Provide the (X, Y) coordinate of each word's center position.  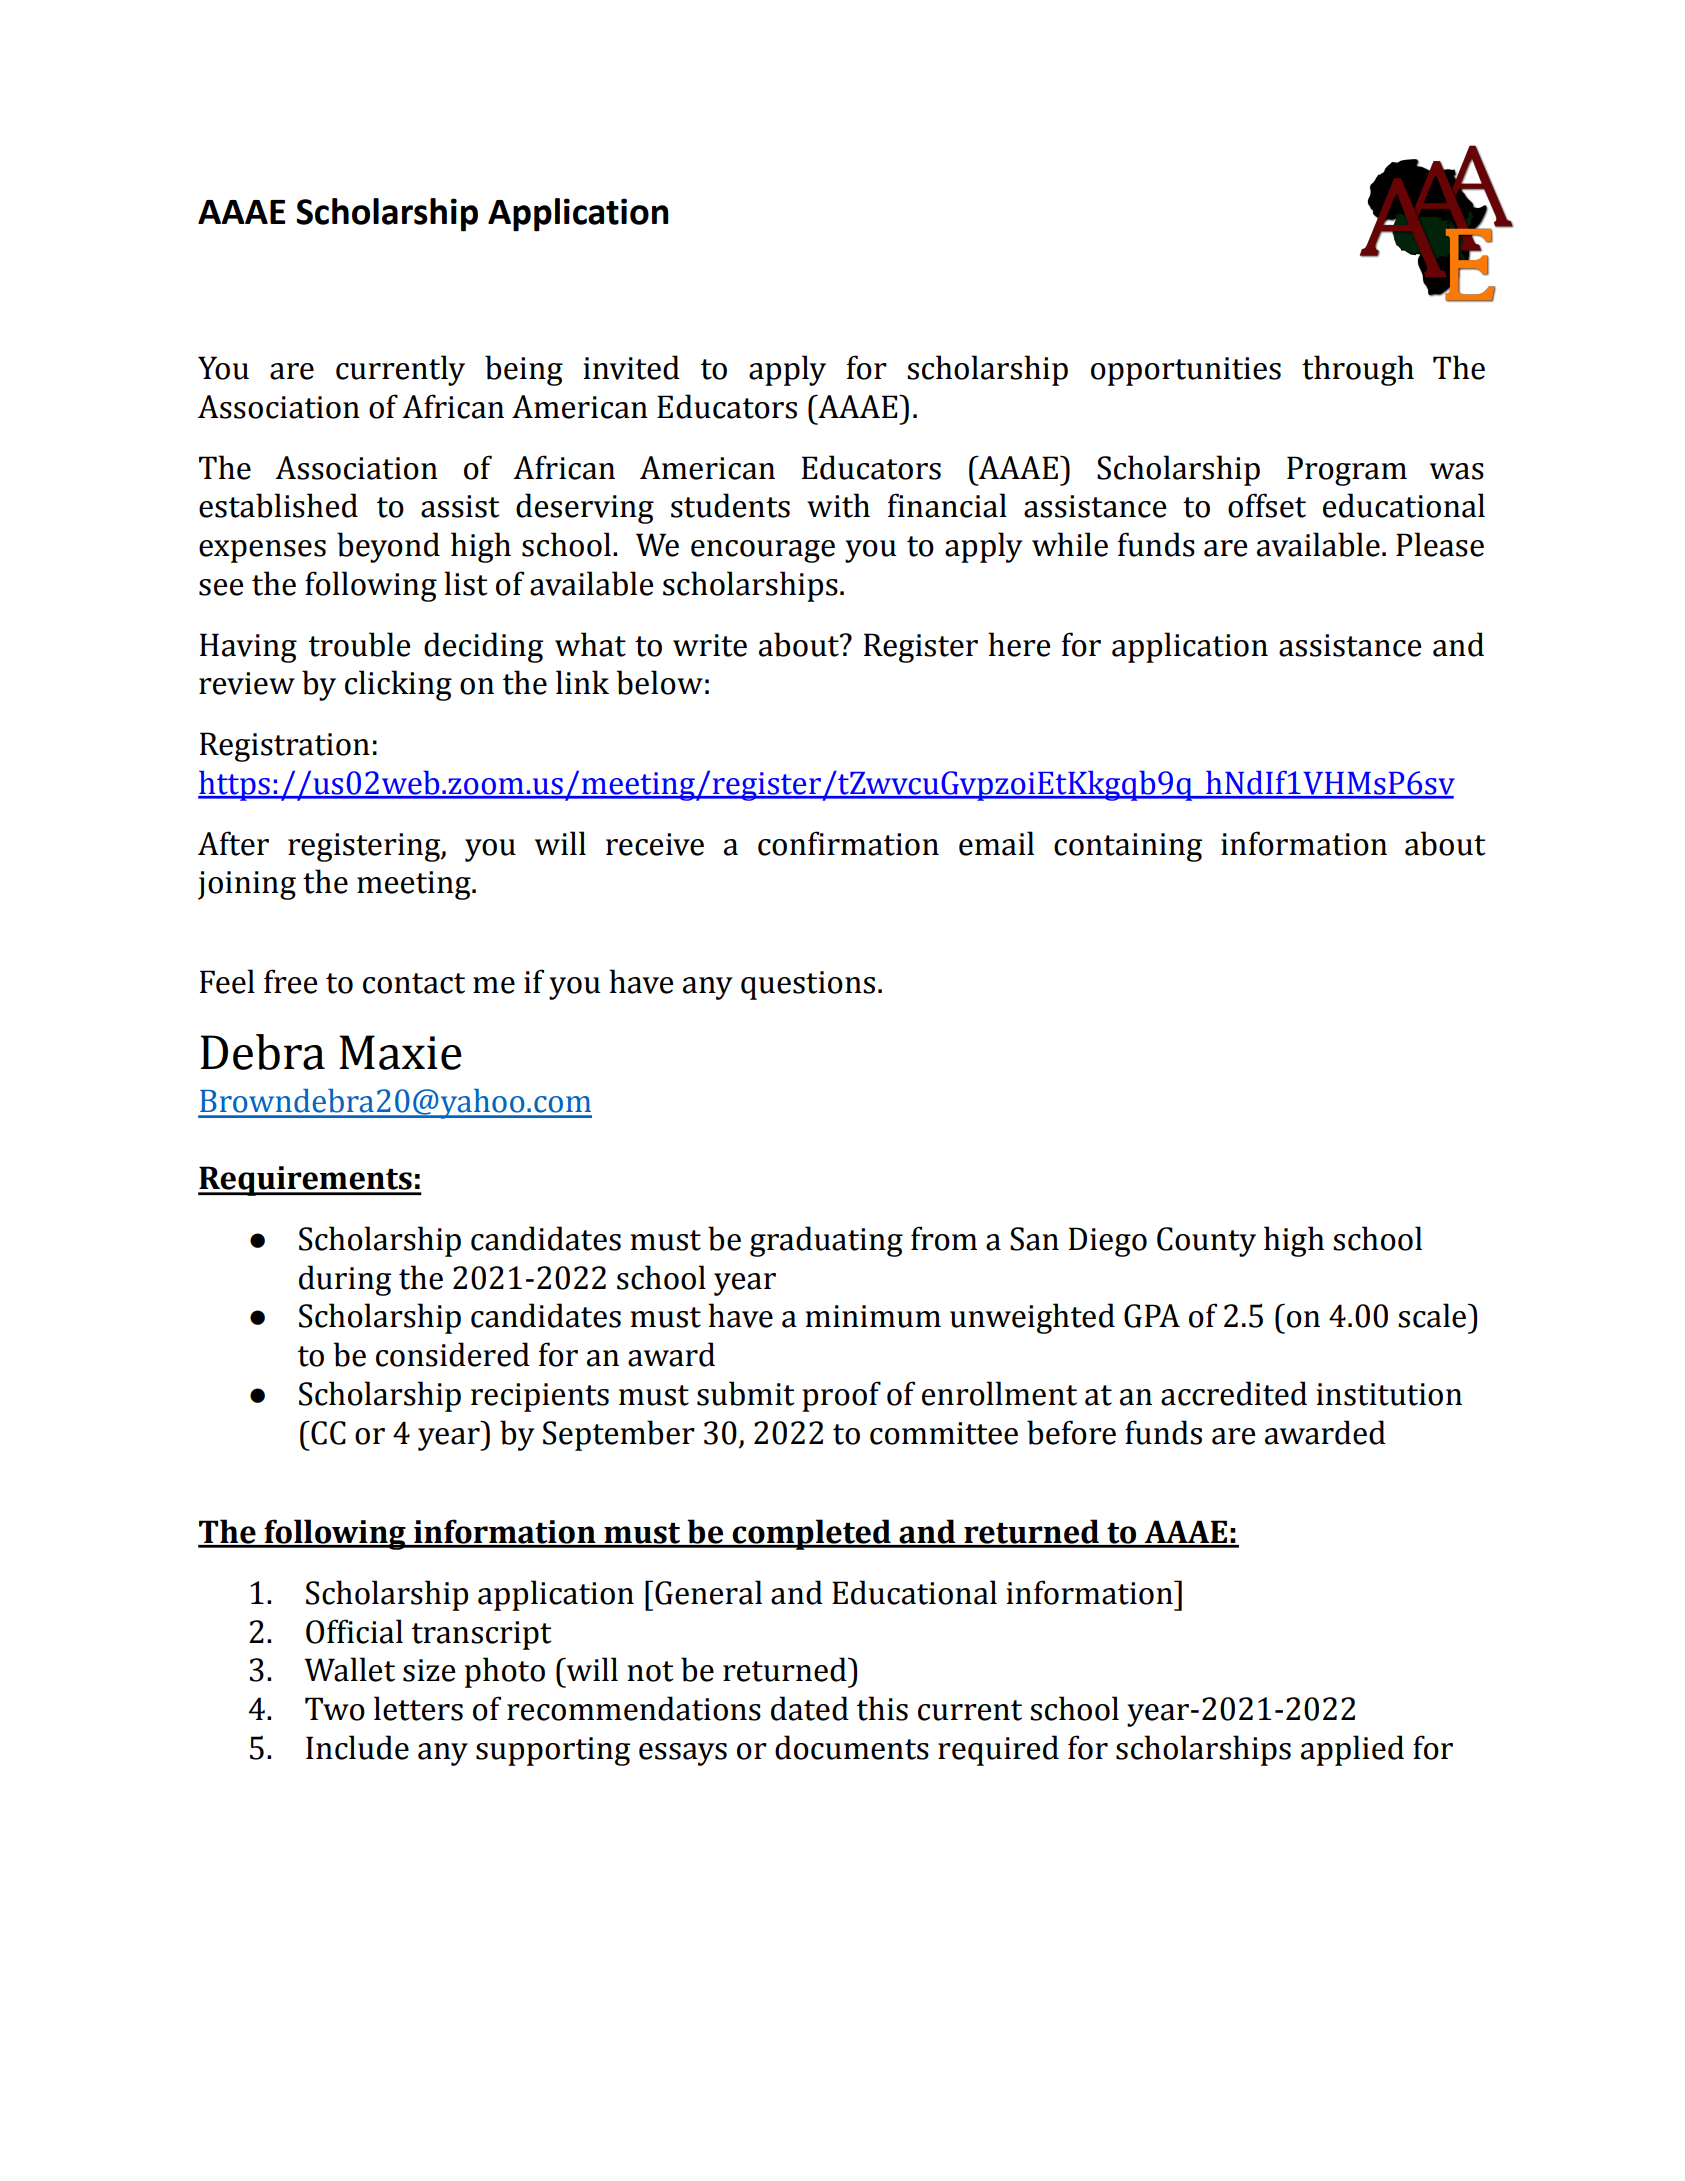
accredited (1234, 1393)
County (1206, 1242)
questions (808, 985)
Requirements (306, 1181)
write (710, 645)
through (1358, 370)
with (838, 505)
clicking (398, 685)
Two (335, 1709)
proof (841, 1396)
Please (1440, 544)
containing (1128, 847)
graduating (826, 1241)
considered (453, 1354)
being (524, 370)
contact (414, 983)
